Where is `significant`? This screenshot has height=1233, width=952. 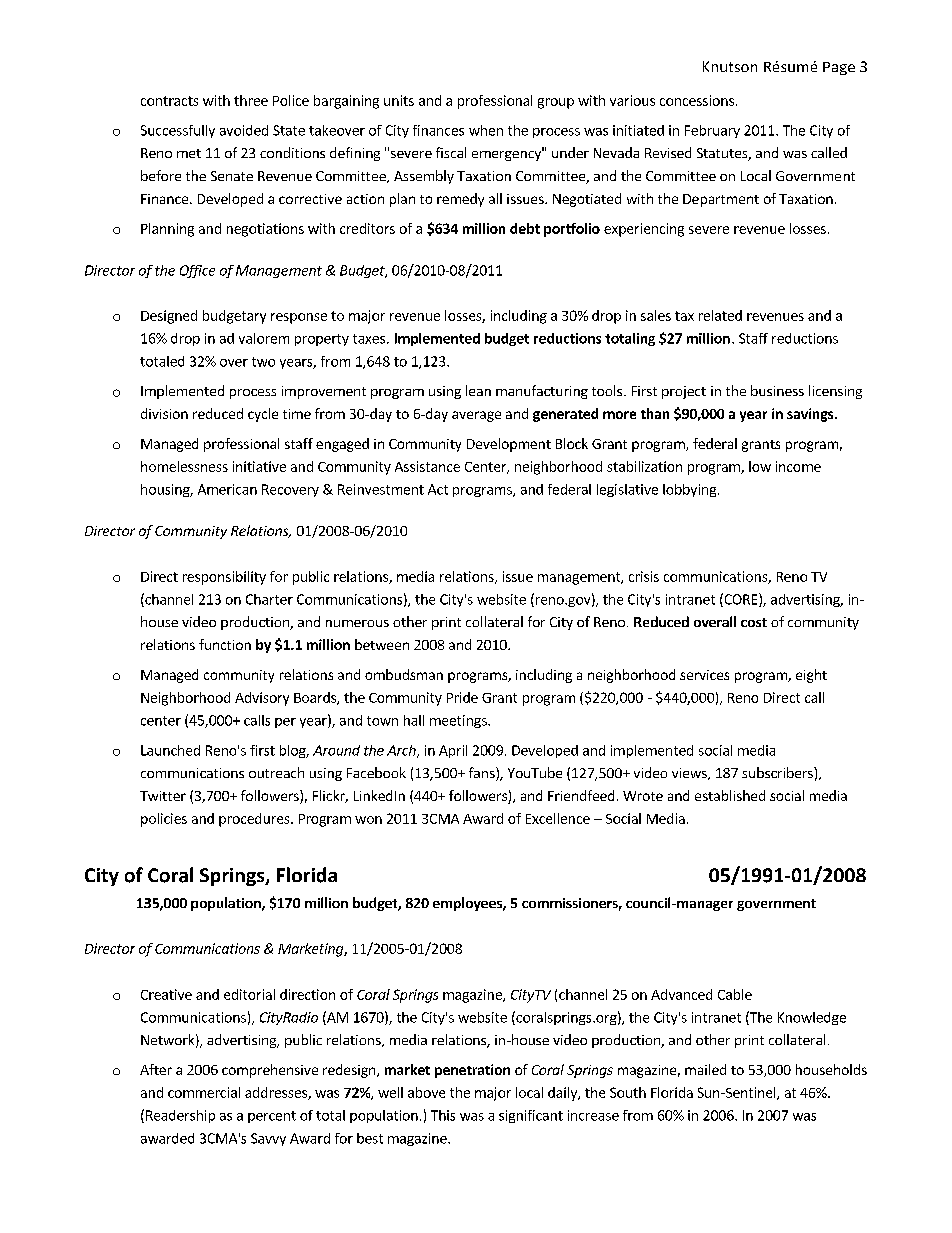
significant is located at coordinates (531, 1116).
